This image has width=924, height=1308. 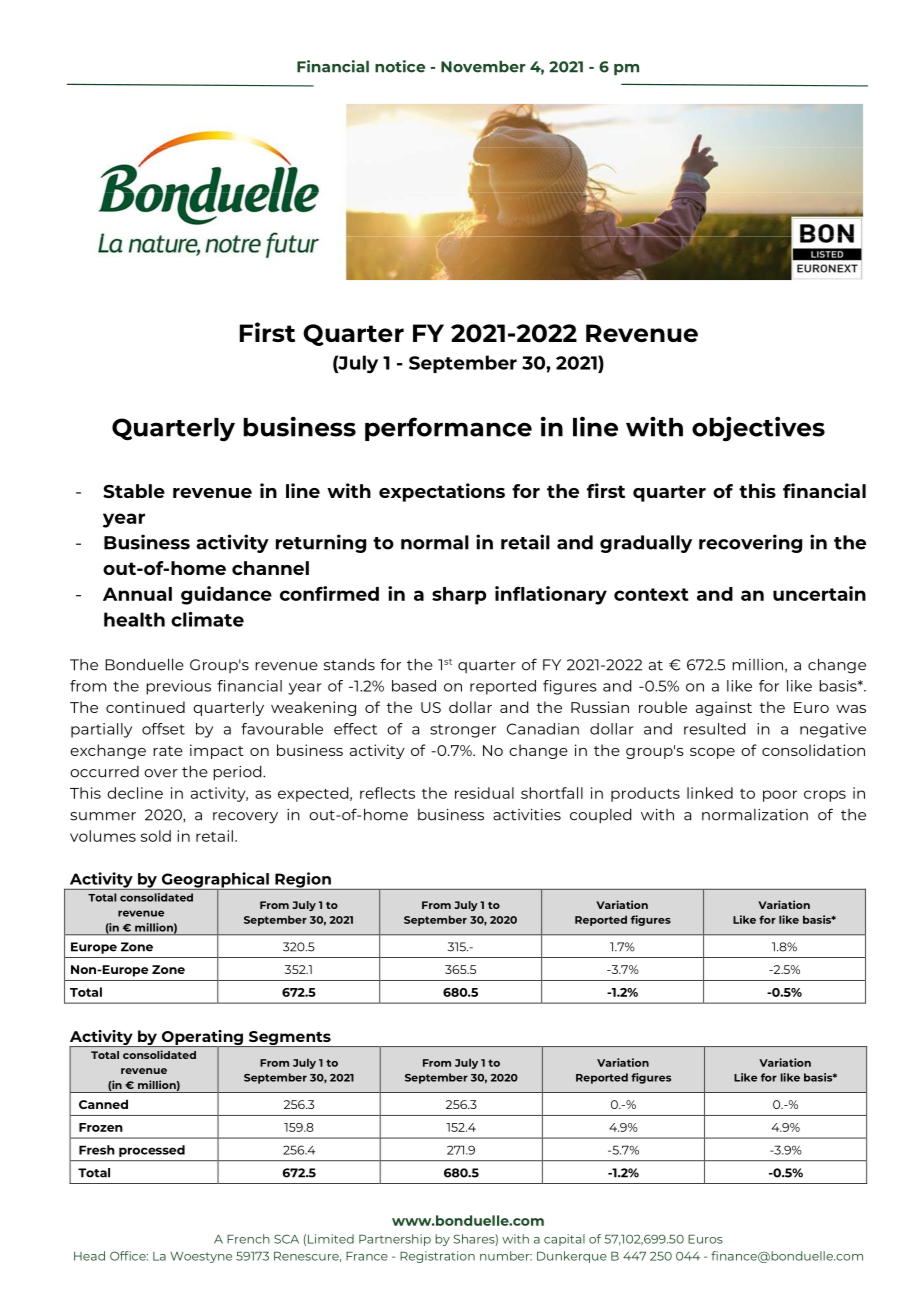 I want to click on poor, so click(x=780, y=796).
